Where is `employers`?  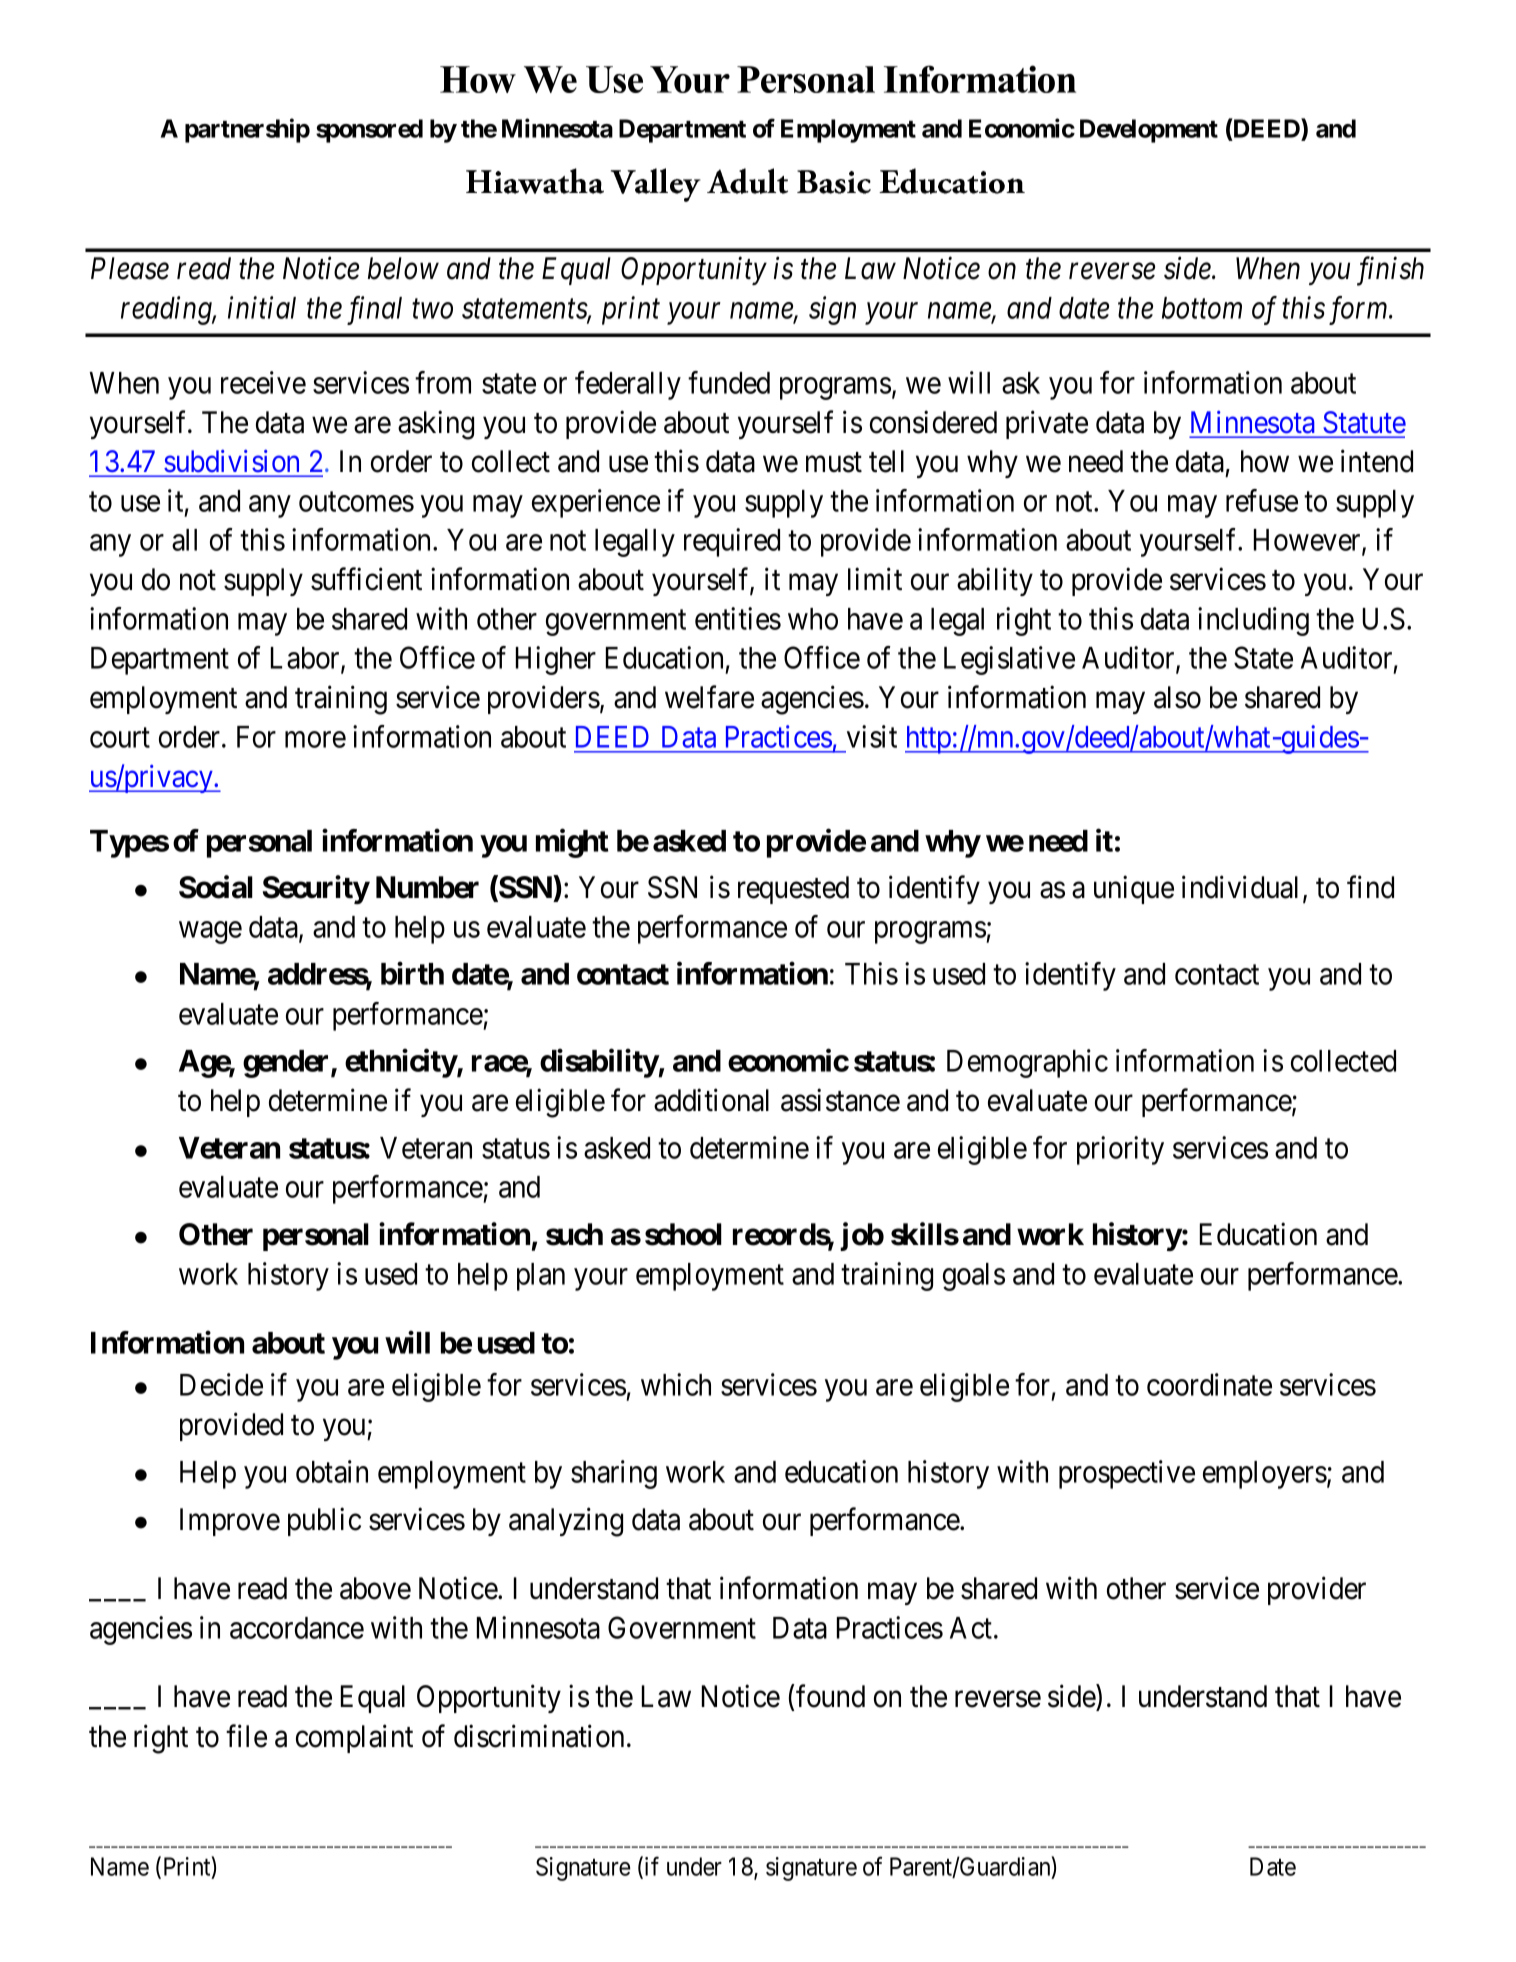 employers is located at coordinates (1265, 1475).
